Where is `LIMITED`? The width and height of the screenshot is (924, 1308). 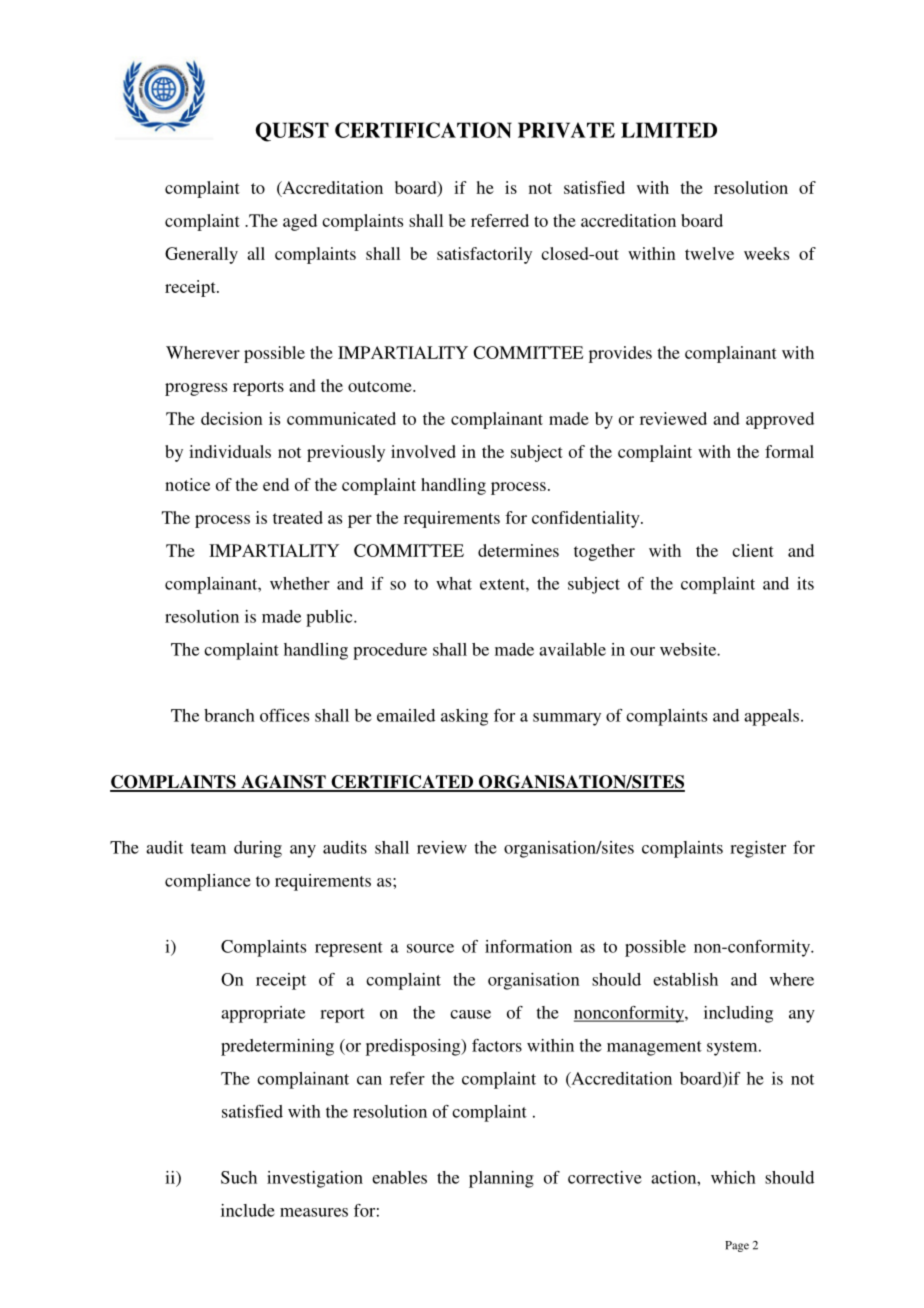
LIMITED is located at coordinates (669, 130).
